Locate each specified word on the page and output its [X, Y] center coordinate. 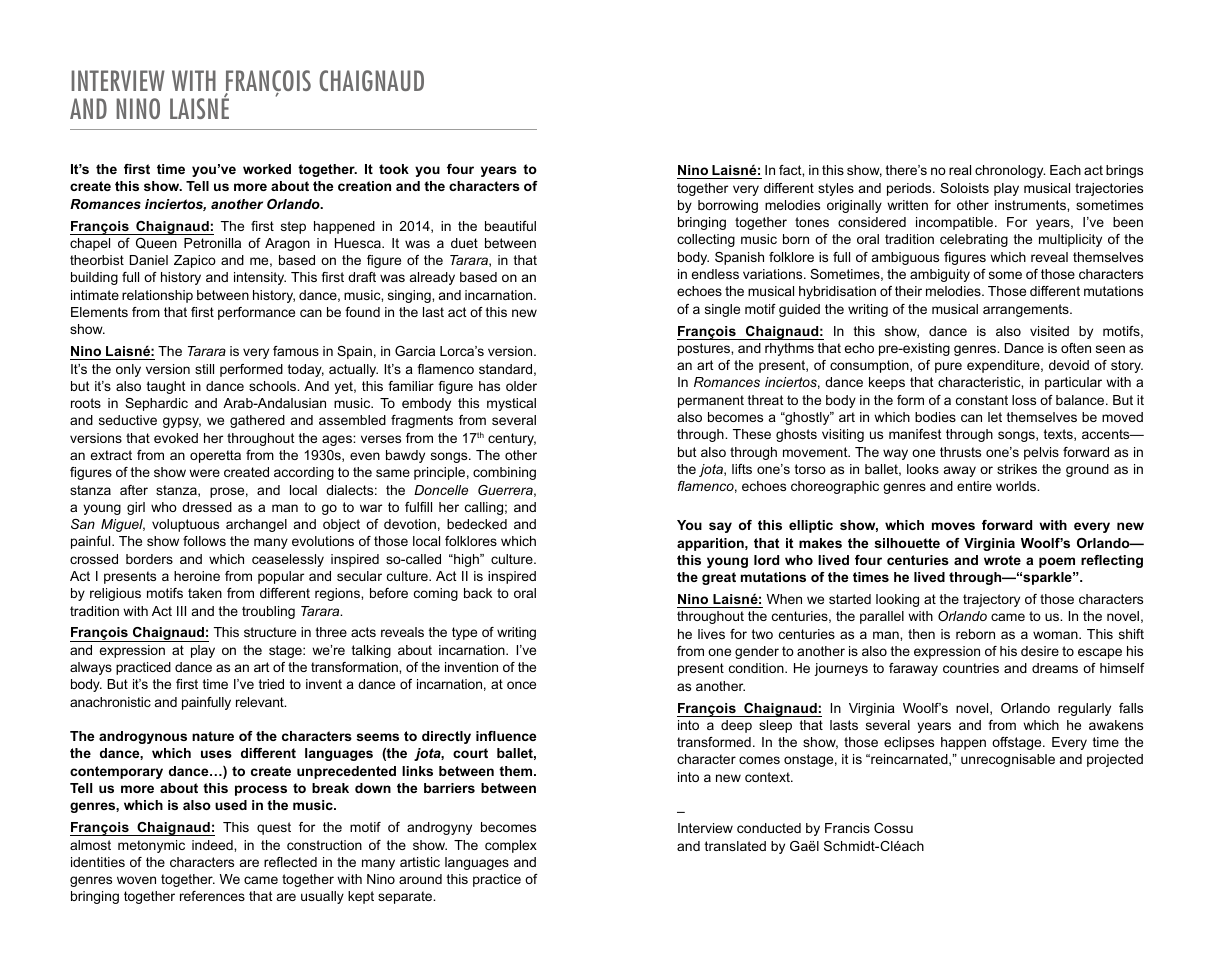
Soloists [964, 188]
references [212, 896]
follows [204, 541]
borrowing [728, 206]
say [720, 527]
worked [267, 169]
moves [953, 526]
